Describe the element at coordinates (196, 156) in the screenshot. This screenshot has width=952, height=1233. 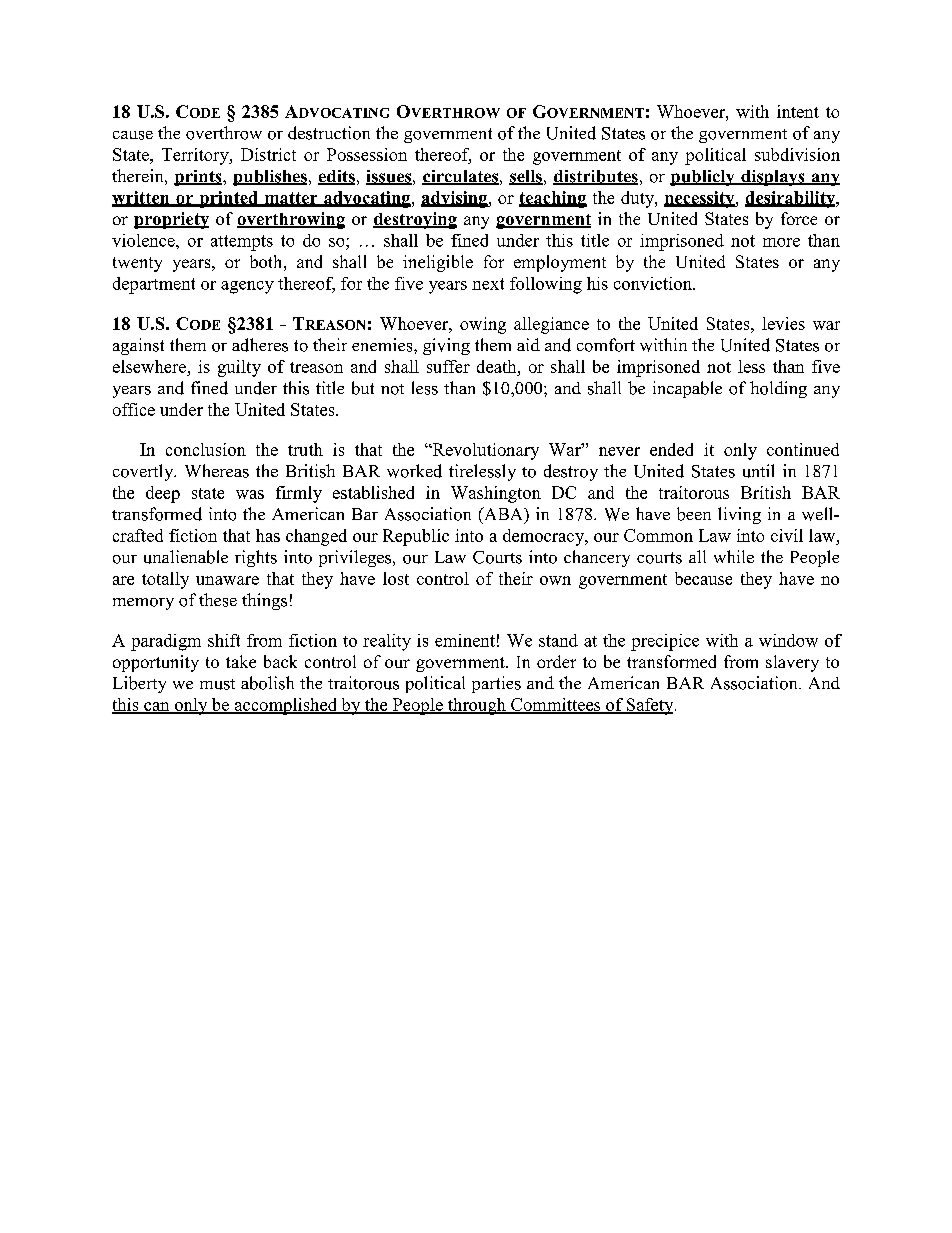
I see `Territory` at that location.
